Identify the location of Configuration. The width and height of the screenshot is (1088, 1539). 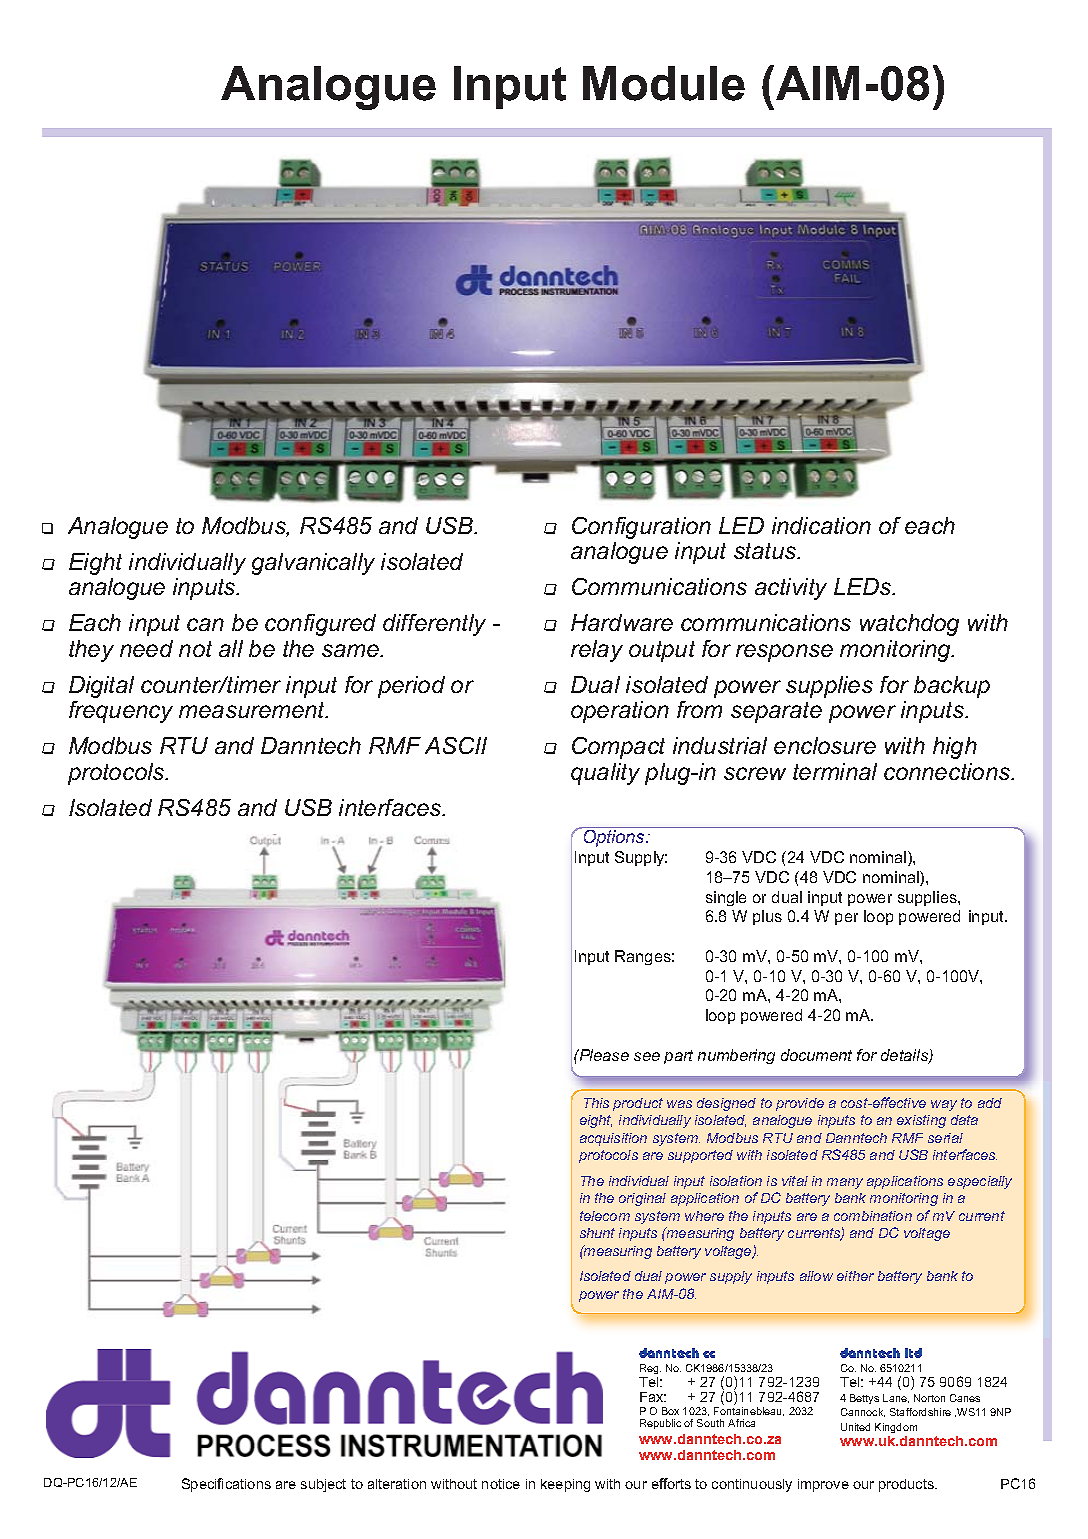
(641, 528).
